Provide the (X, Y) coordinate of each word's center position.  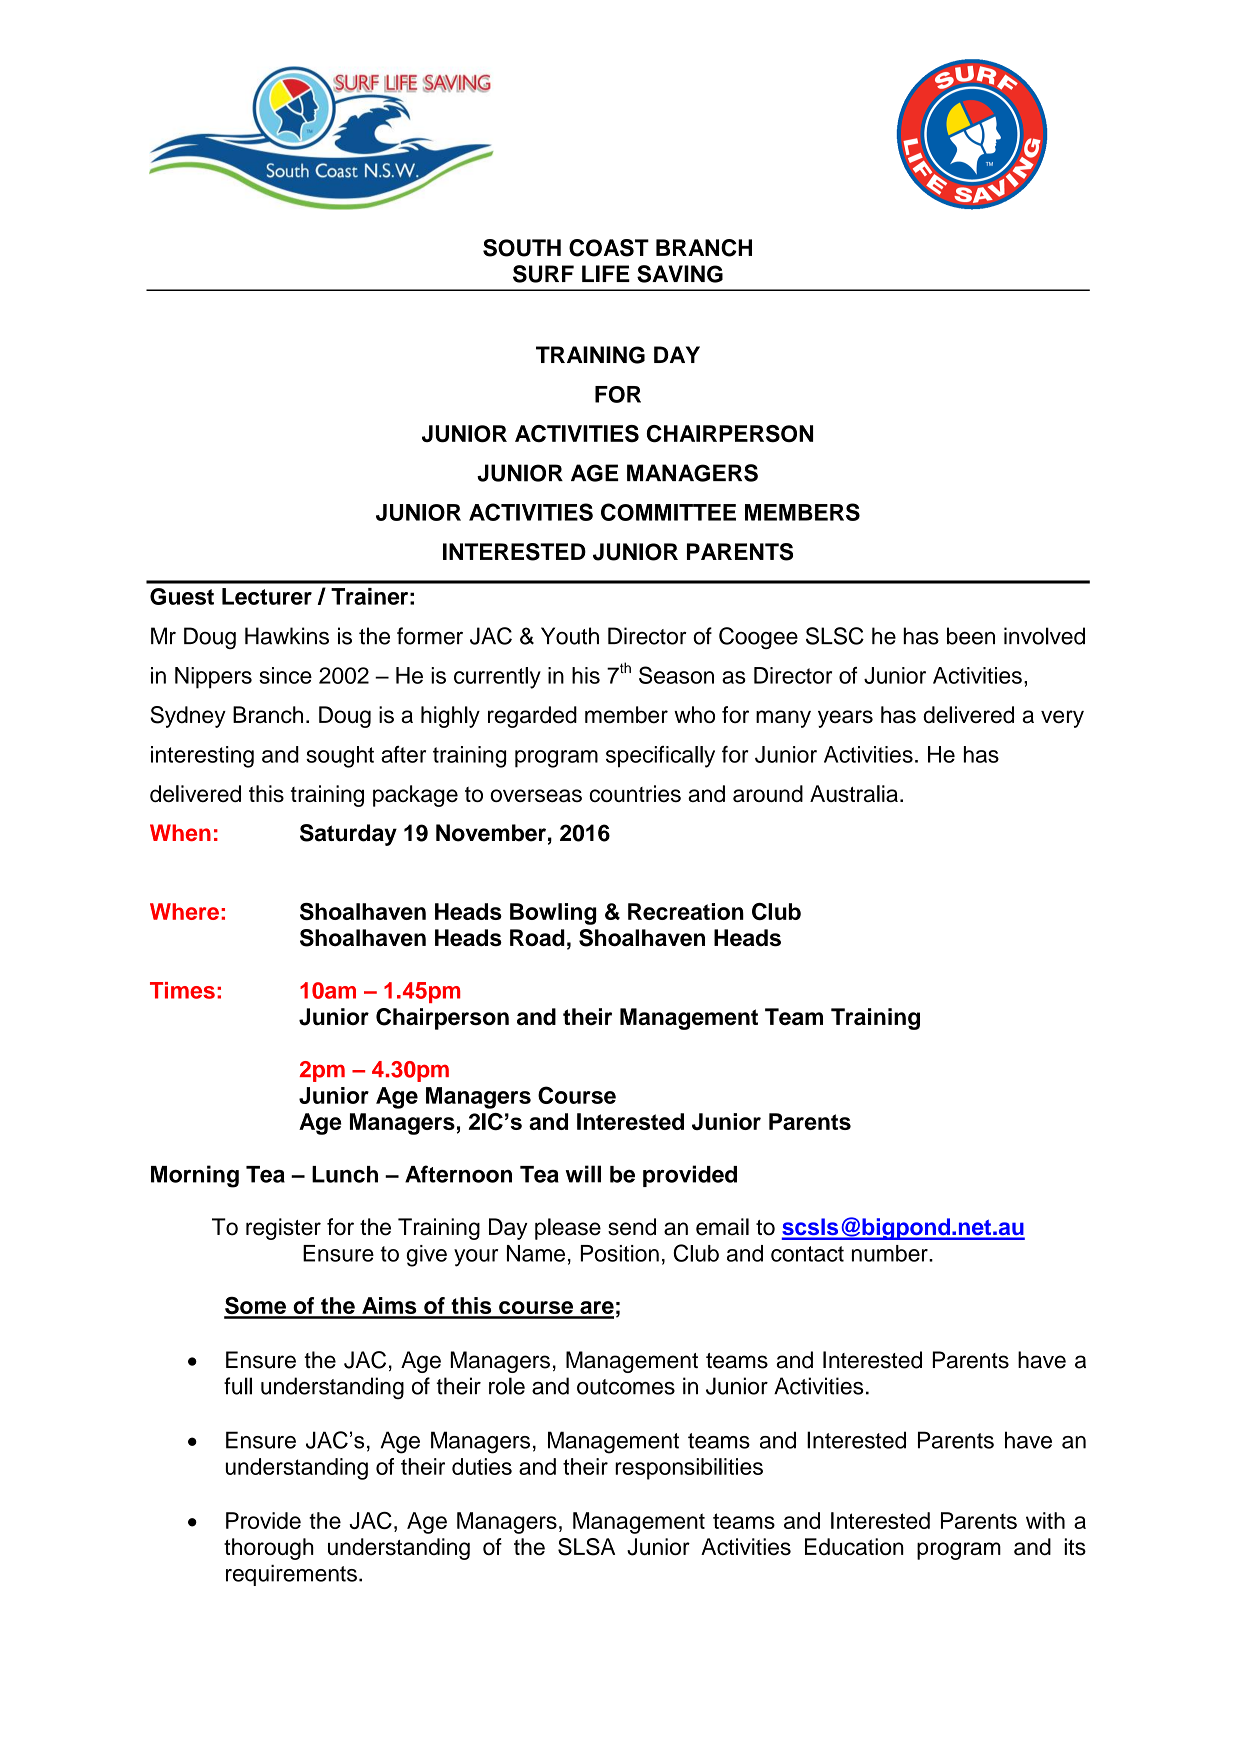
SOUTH (522, 248)
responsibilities (689, 1469)
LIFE (606, 273)
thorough (269, 1549)
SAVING (680, 274)
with (1045, 1520)
